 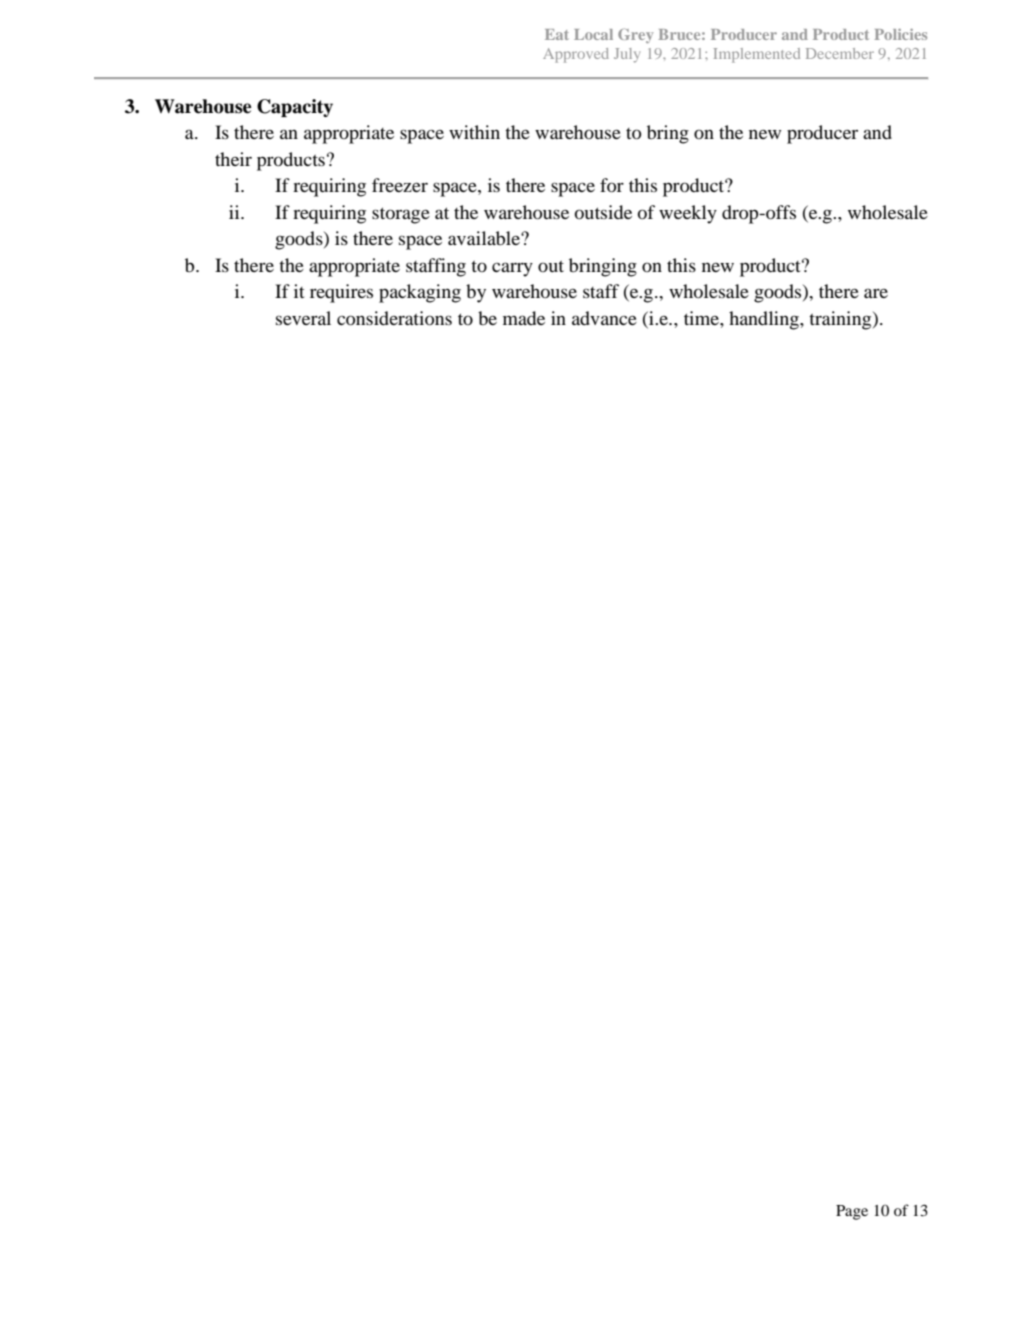 I want to click on considerations, so click(x=394, y=318).
